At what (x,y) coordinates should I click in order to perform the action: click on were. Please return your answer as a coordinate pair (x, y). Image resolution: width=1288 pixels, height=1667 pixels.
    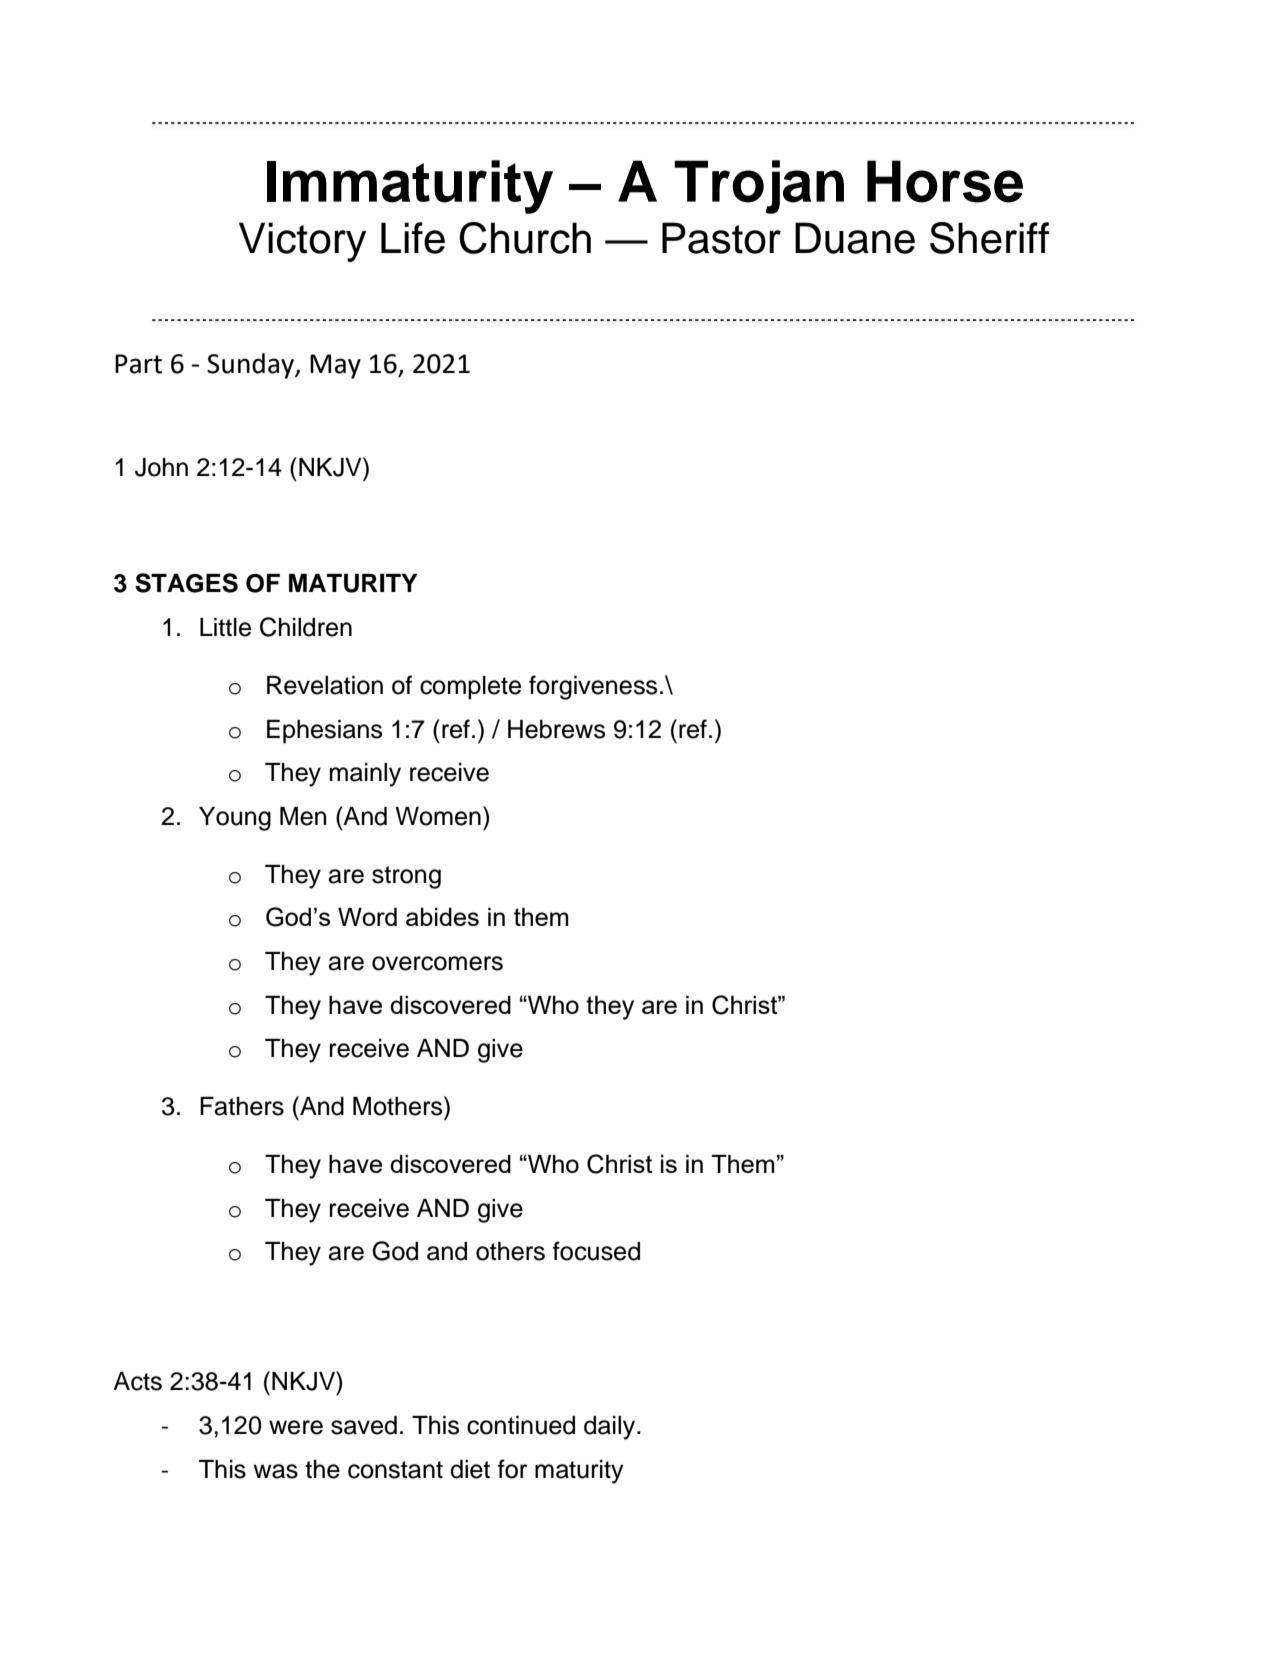
    Looking at the image, I should click on (296, 1427).
